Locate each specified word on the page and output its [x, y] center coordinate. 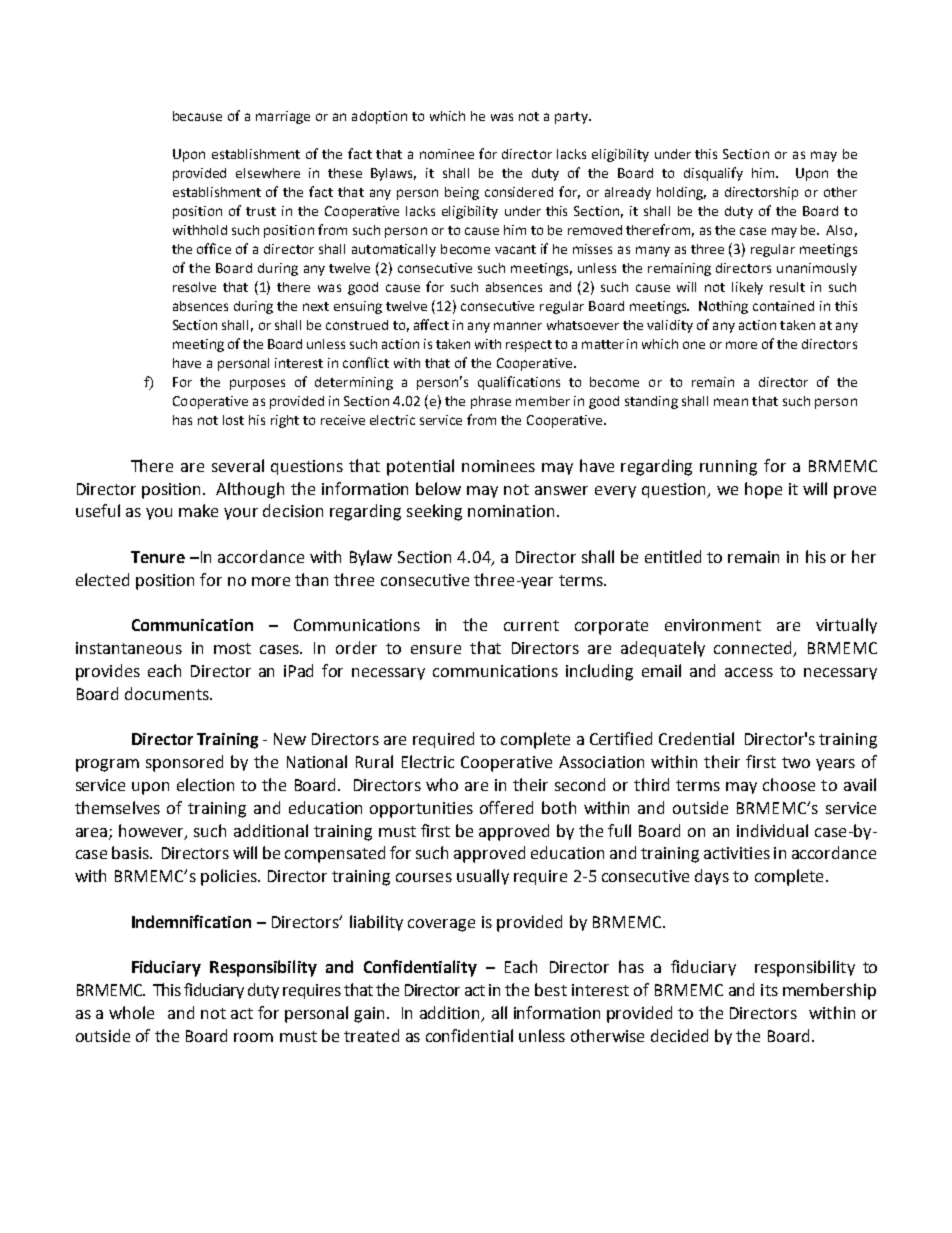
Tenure [158, 557]
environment [713, 625]
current [531, 625]
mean [731, 402]
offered [506, 807]
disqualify [713, 174]
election [205, 784]
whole [131, 1012]
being [462, 193]
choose [789, 784]
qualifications [519, 383]
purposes [257, 384]
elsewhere [268, 173]
